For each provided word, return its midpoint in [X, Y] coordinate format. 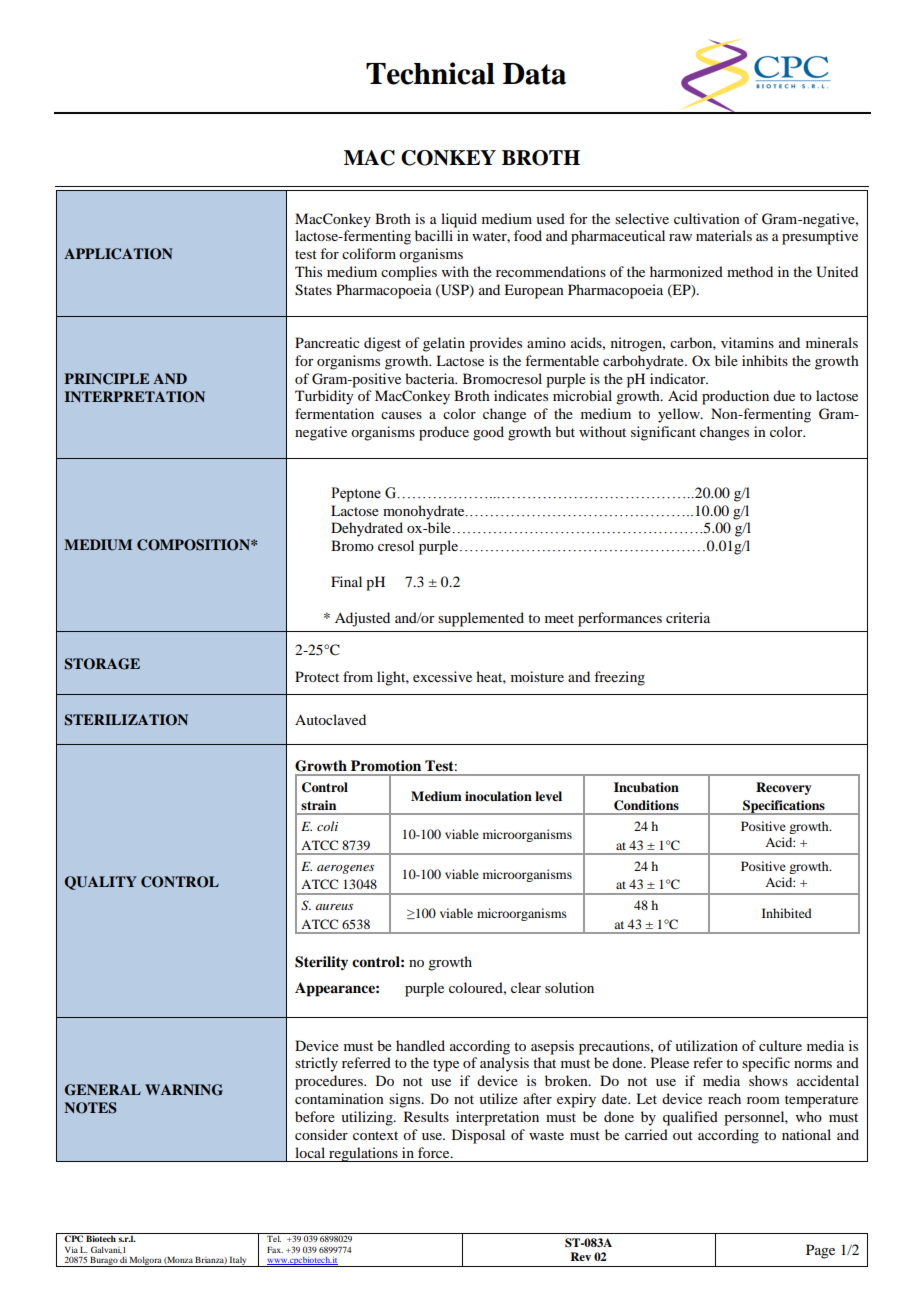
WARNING [184, 1090]
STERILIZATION [126, 720]
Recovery [783, 788]
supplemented [481, 619]
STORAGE [102, 664]
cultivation [707, 218]
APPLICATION [118, 254]
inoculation [498, 796]
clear [526, 987]
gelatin [444, 344]
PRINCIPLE [106, 379]
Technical [430, 73]
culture [780, 1045]
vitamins [747, 342]
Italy [238, 1261]
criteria [688, 617]
